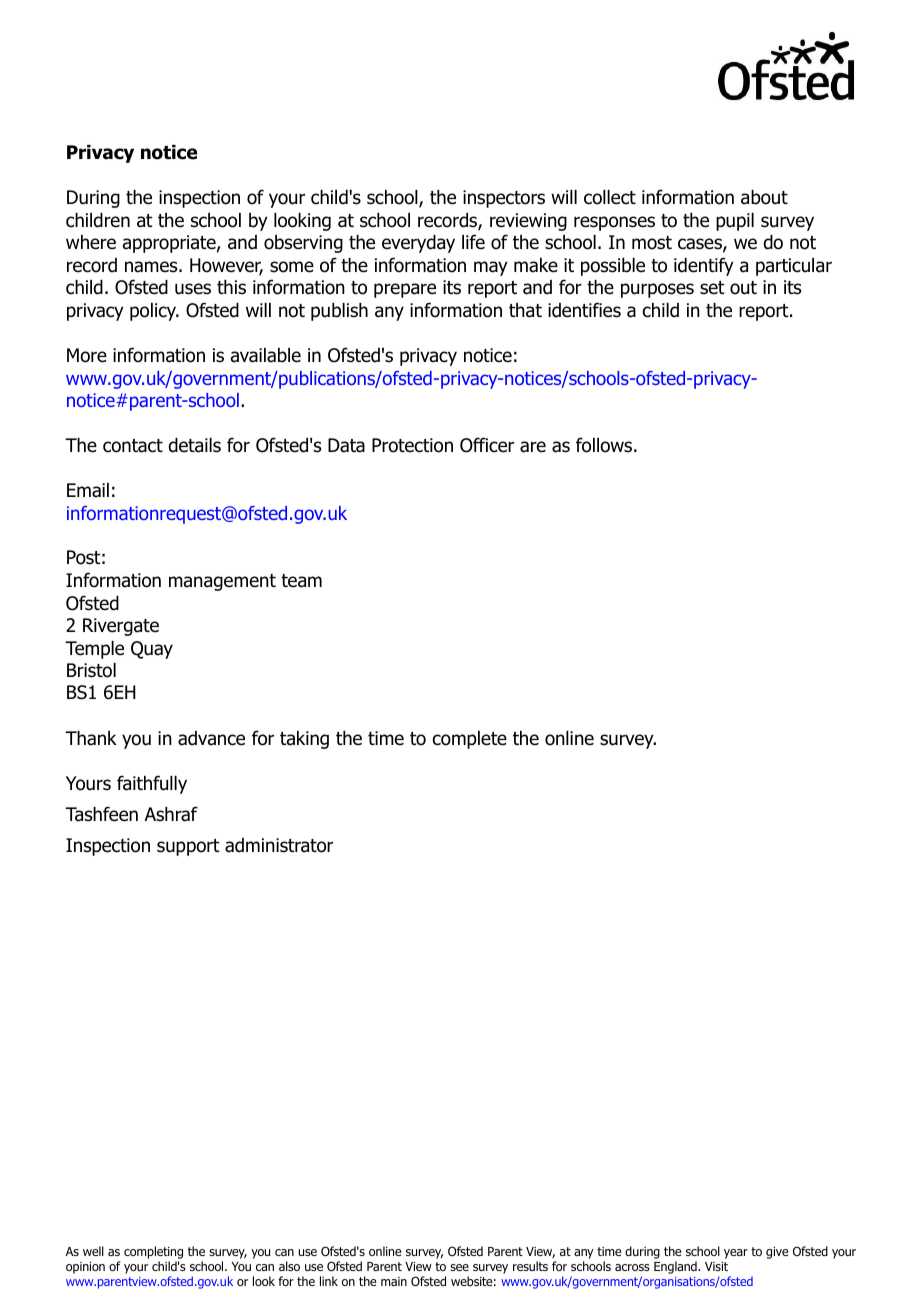 The image size is (924, 1308). I want to click on Visit, so click(716, 1266).
